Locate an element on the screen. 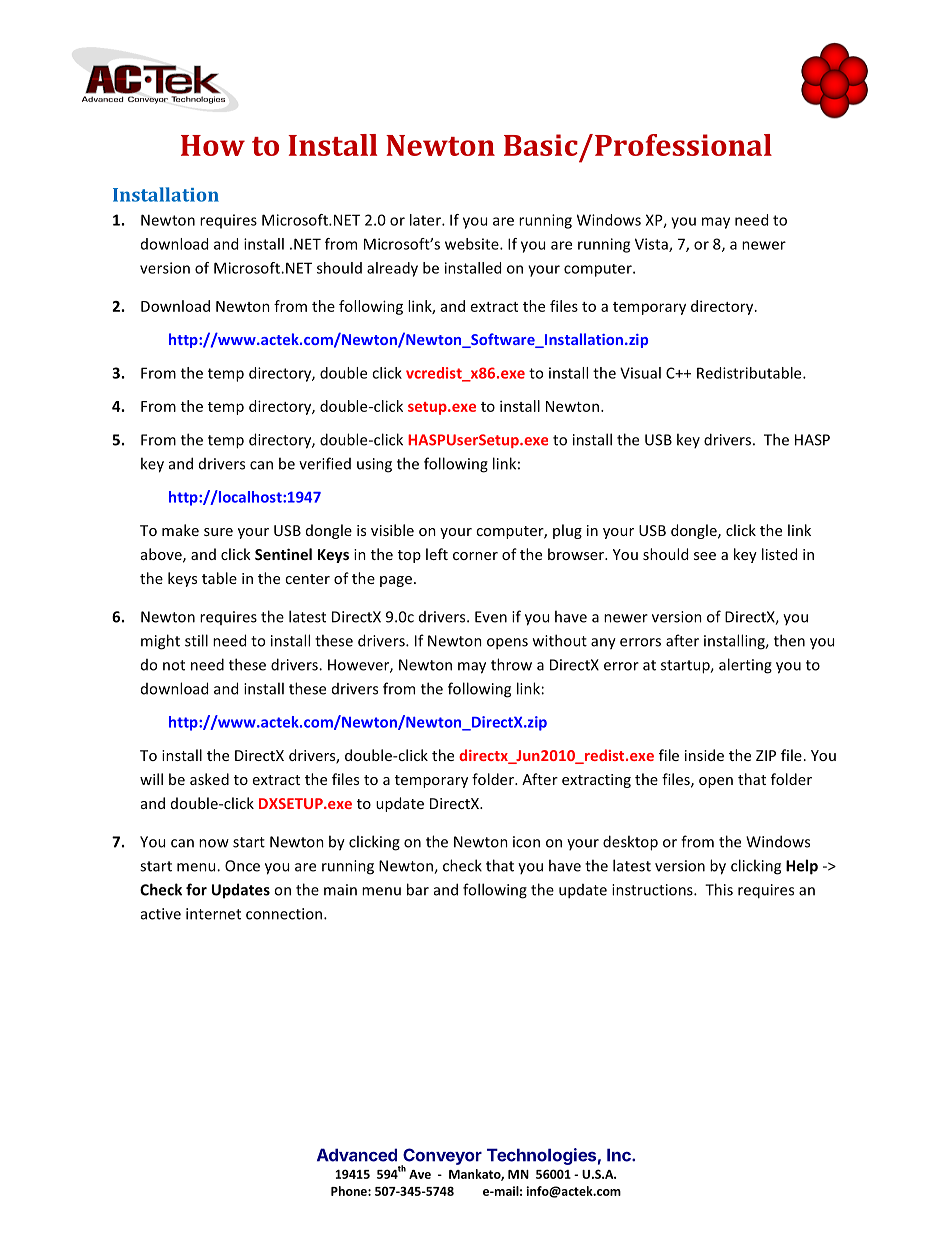 The height and width of the screenshot is (1233, 952). Inc is located at coordinates (620, 1155).
